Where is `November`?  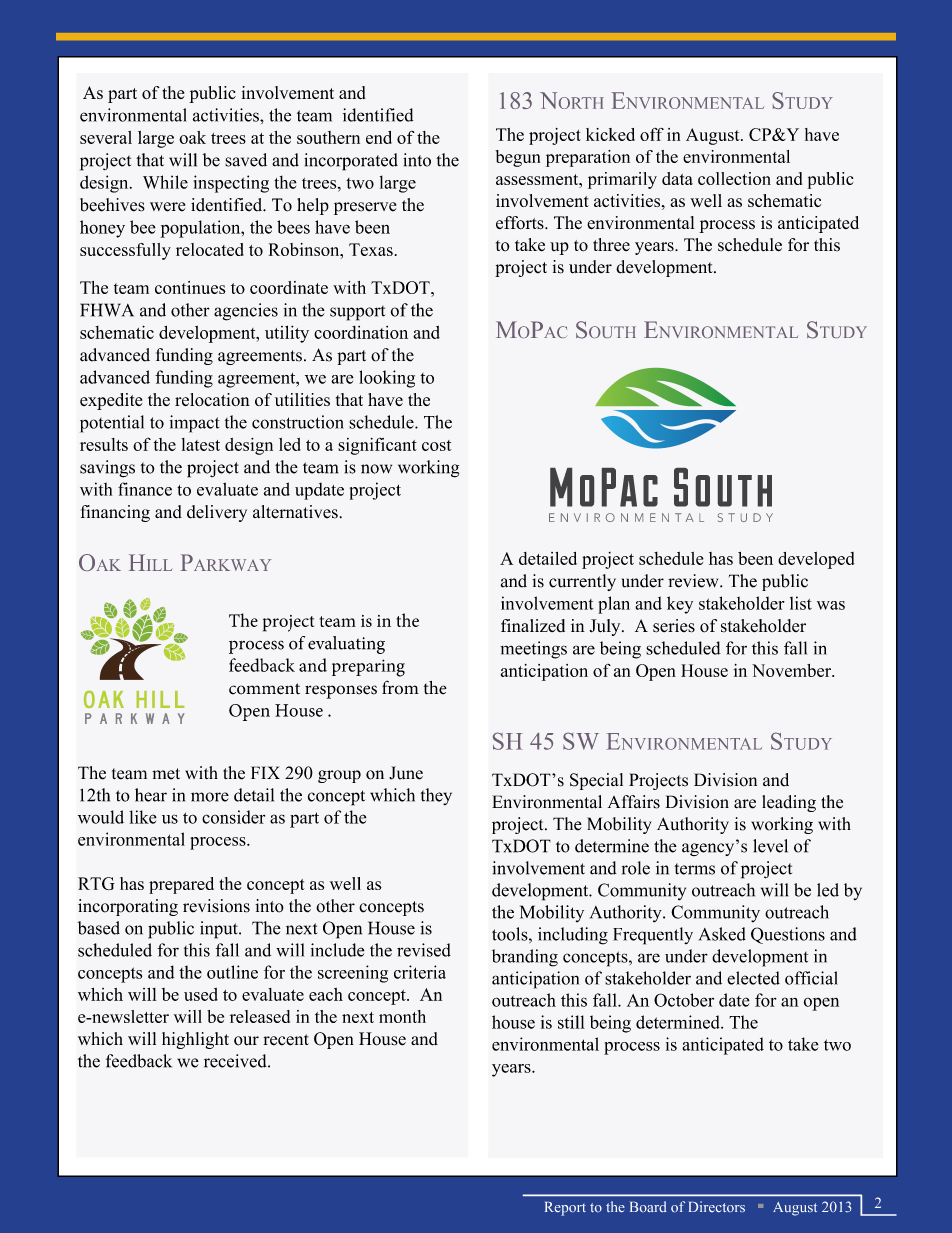 November is located at coordinates (792, 670).
